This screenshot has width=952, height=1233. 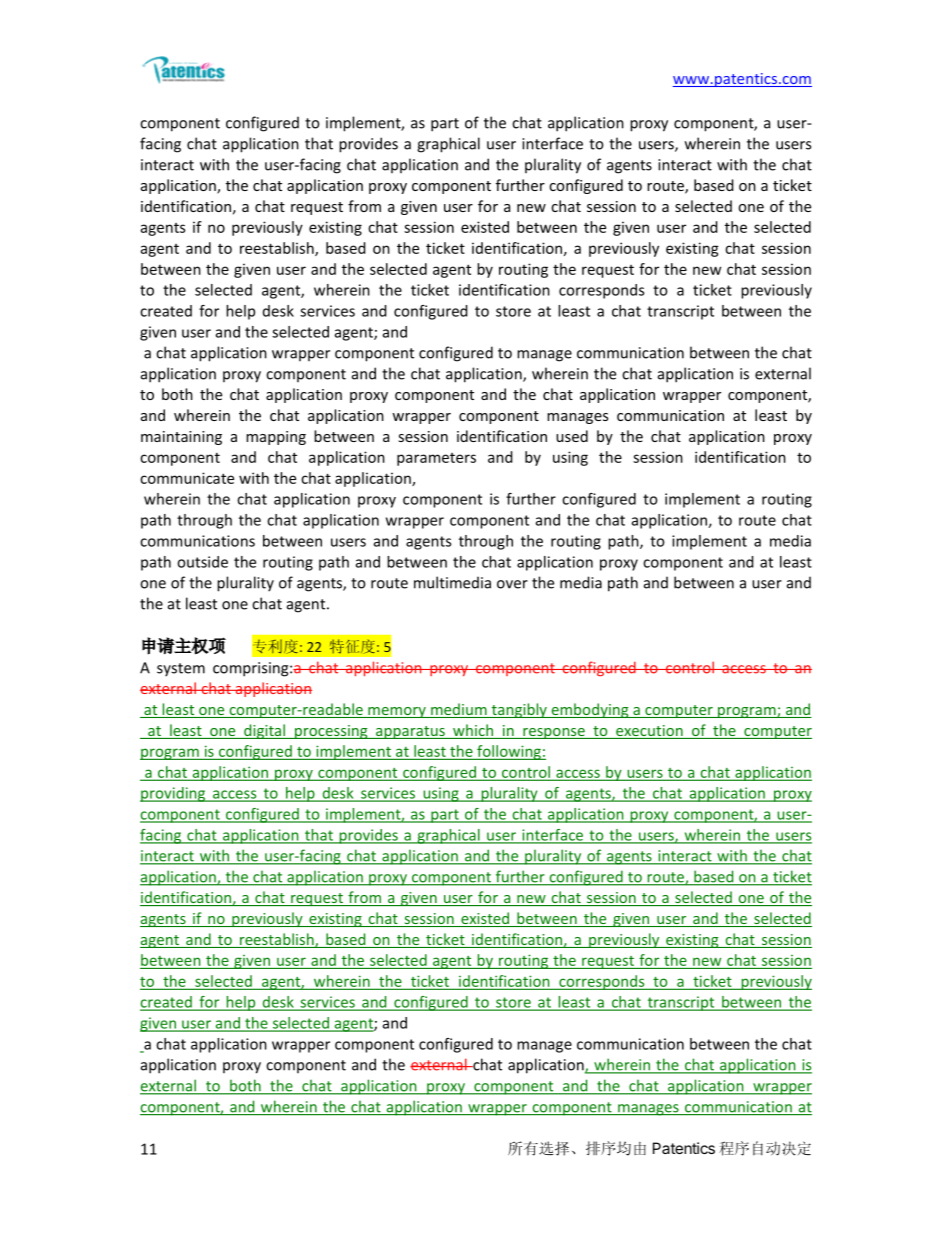 I want to click on embodying, so click(x=590, y=710).
